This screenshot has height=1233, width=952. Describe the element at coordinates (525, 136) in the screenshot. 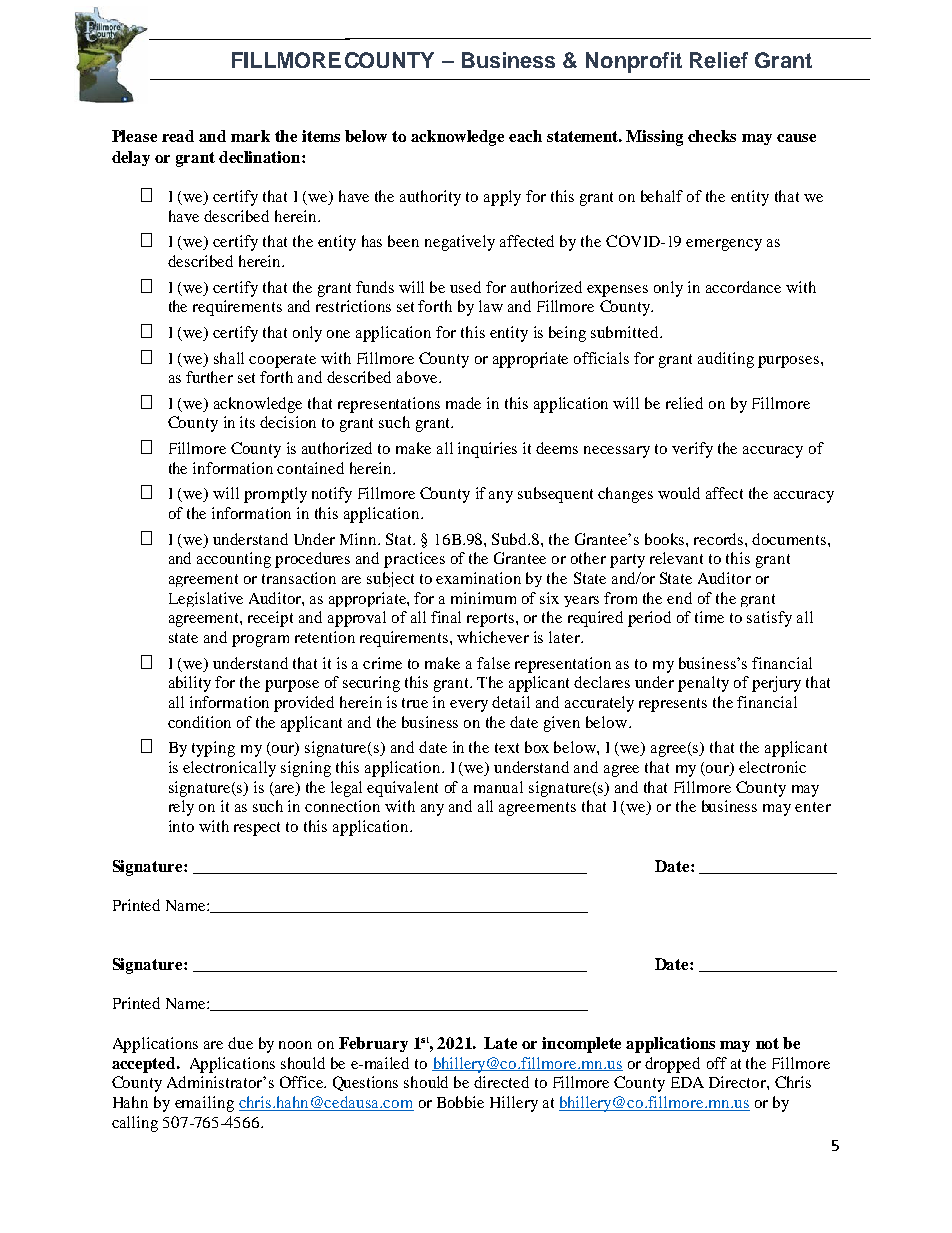

I see `each` at that location.
